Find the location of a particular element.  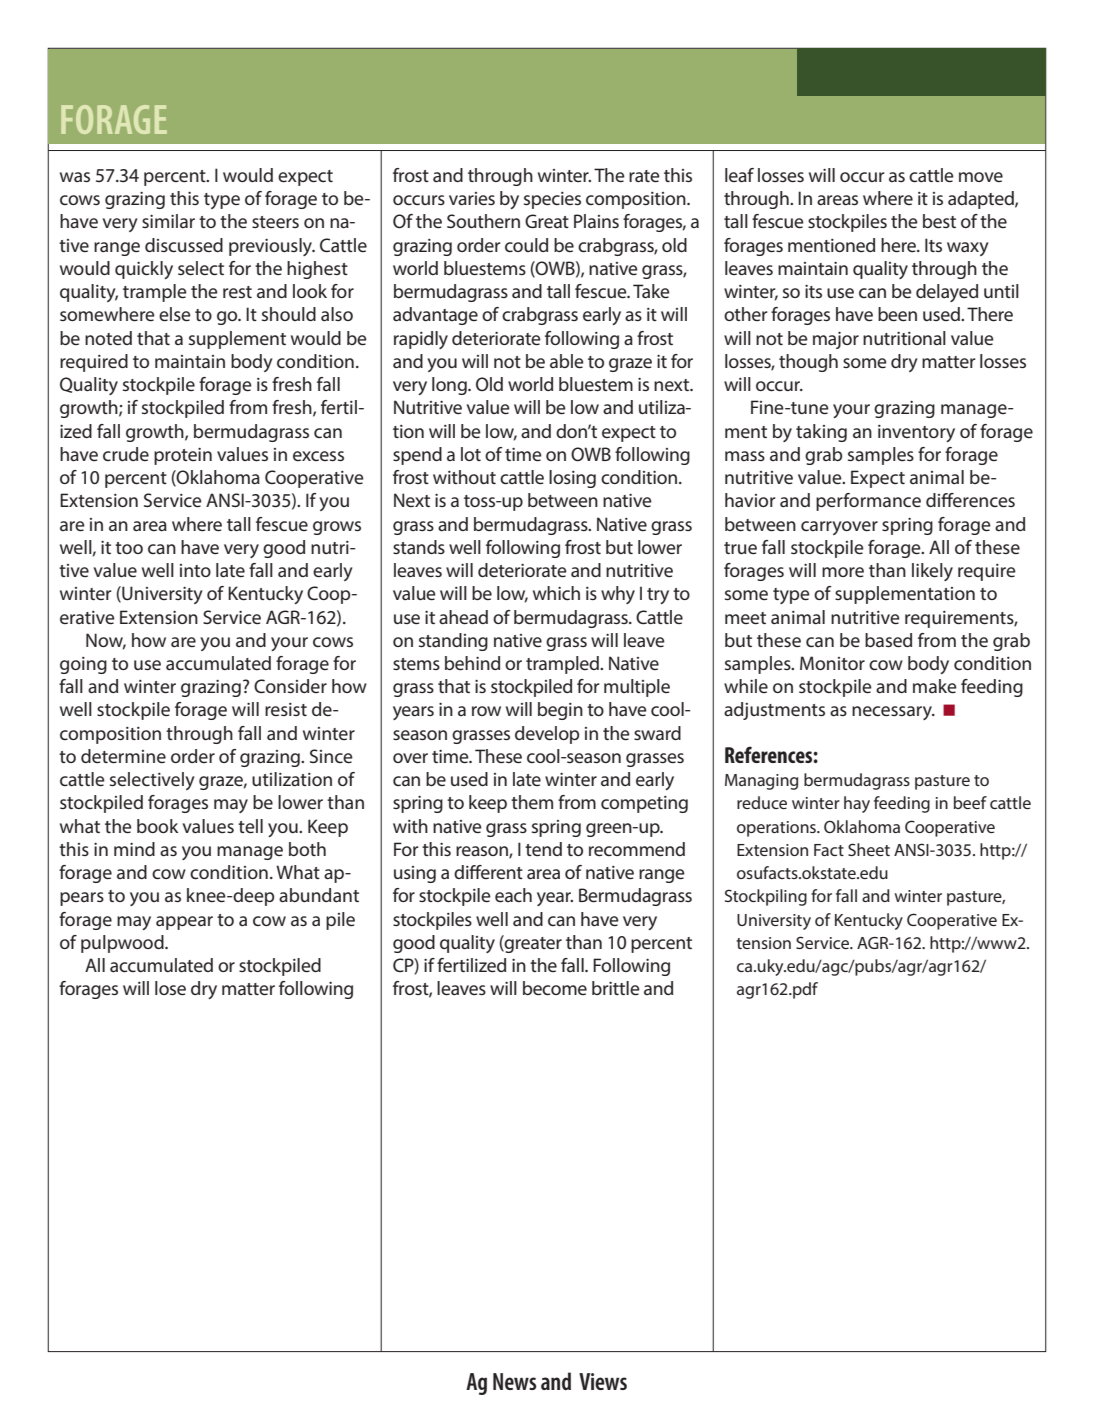

determine is located at coordinates (123, 756).
